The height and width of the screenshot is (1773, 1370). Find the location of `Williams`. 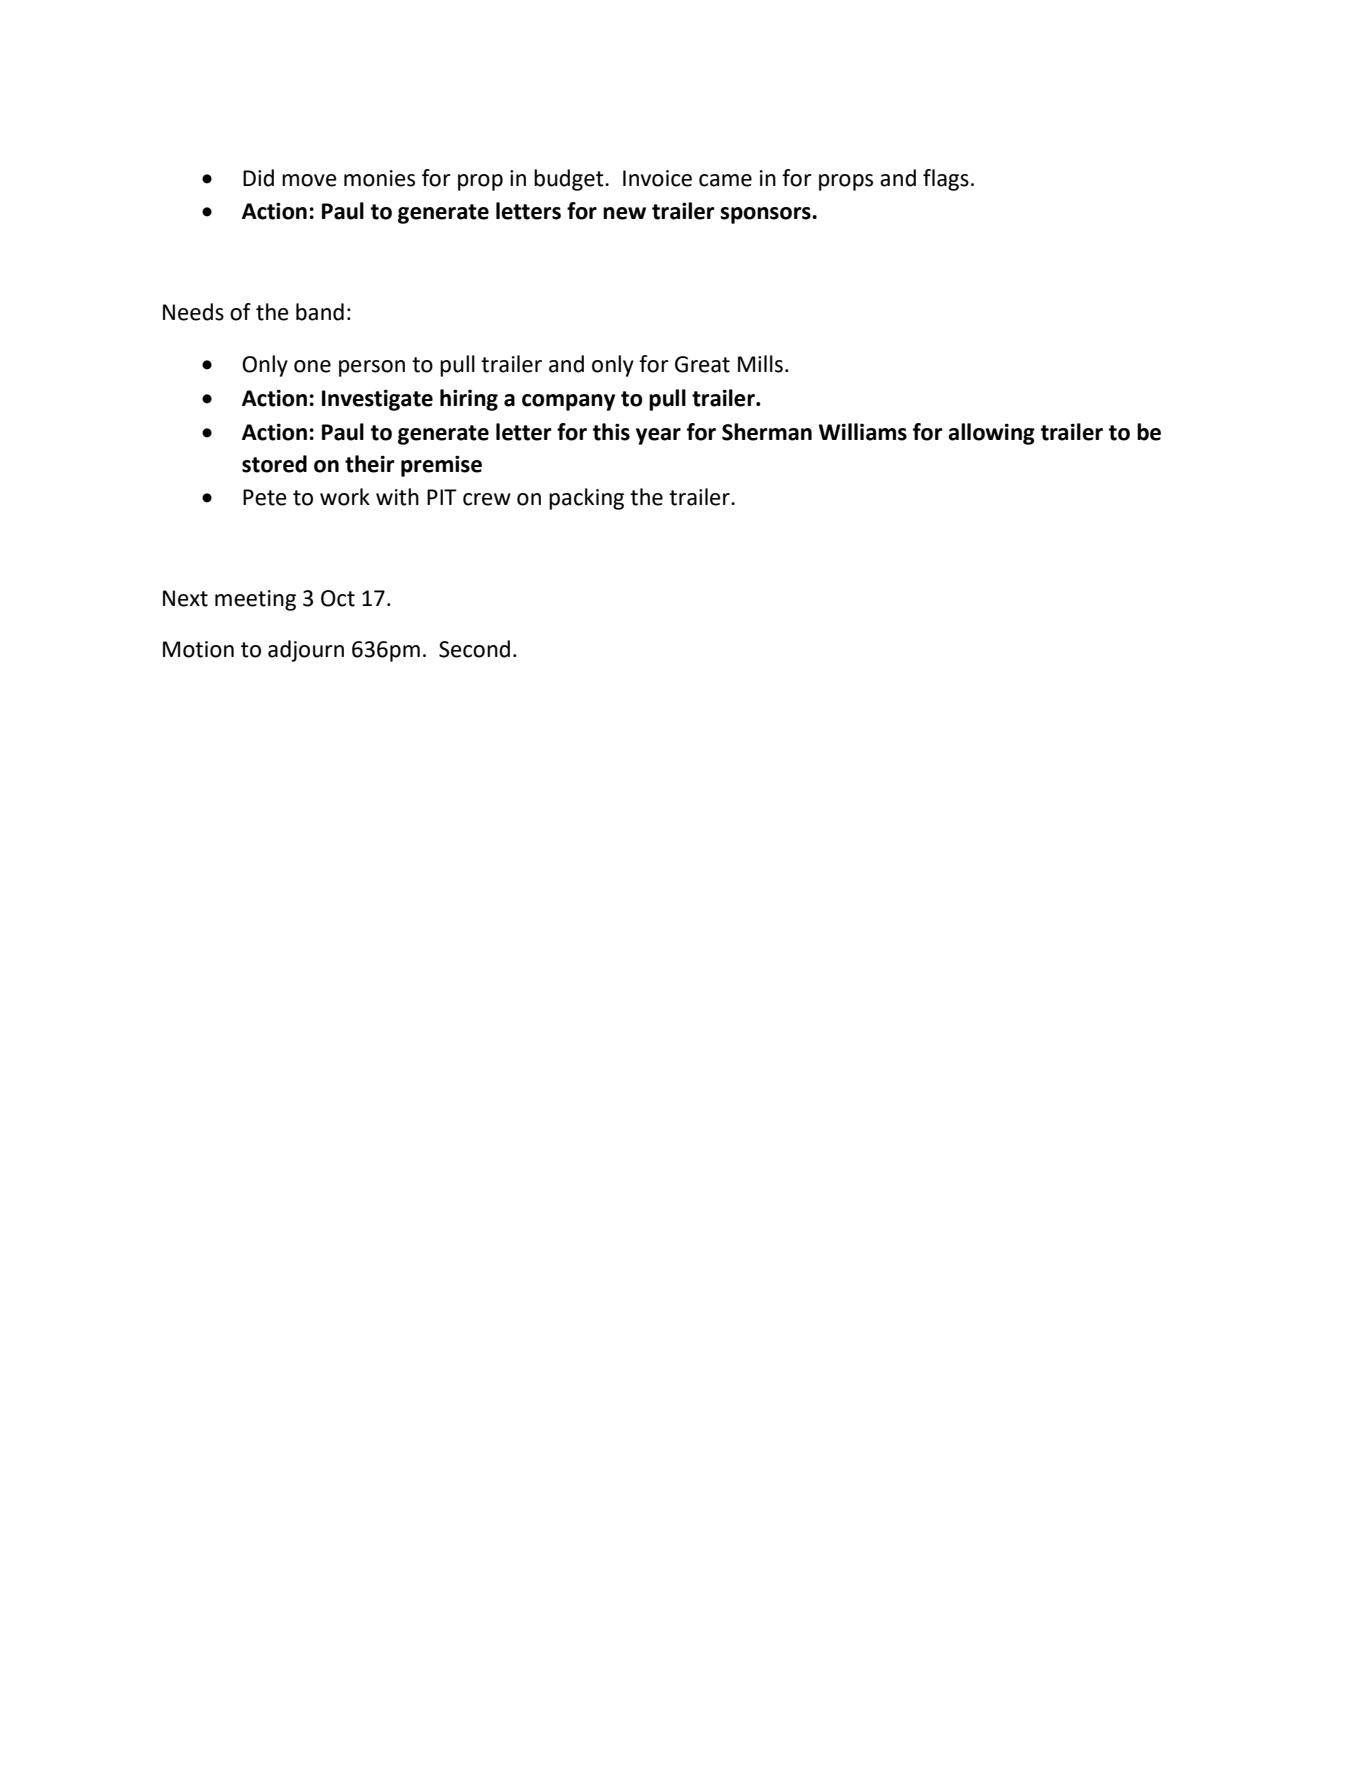

Williams is located at coordinates (863, 432).
